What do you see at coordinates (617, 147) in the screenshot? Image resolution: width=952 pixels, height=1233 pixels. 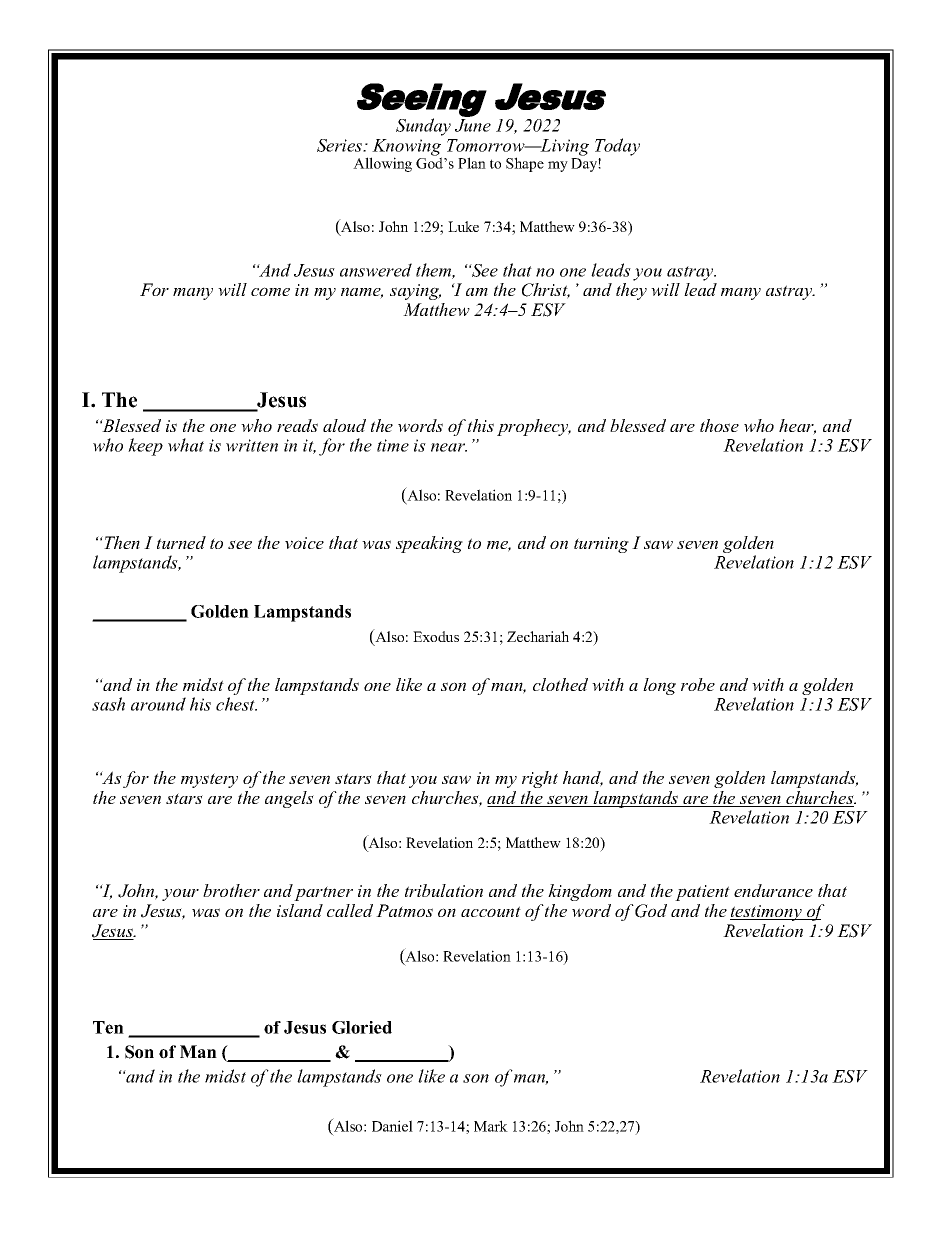 I see `Today` at bounding box center [617, 147].
